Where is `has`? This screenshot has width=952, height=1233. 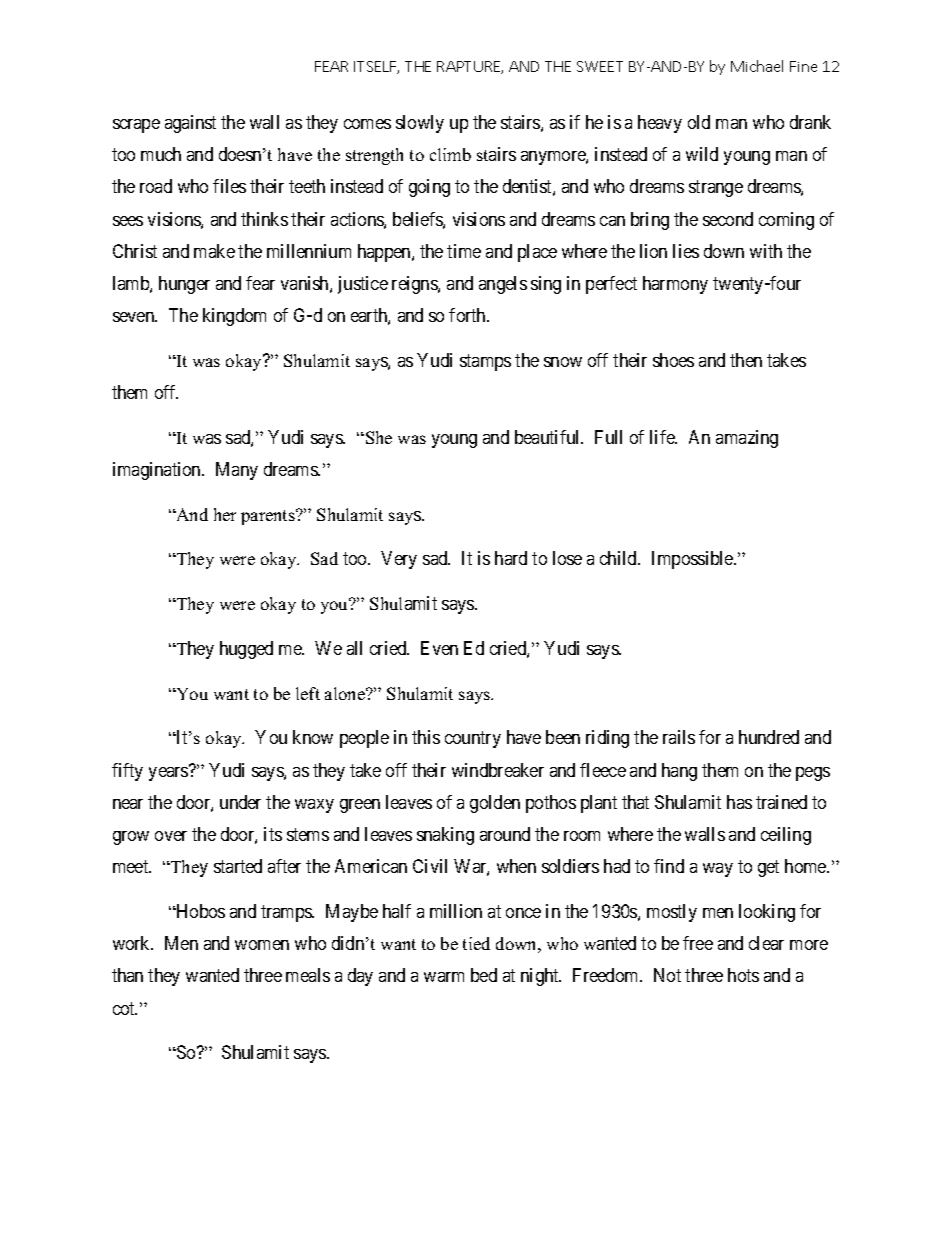
has is located at coordinates (739, 802).
